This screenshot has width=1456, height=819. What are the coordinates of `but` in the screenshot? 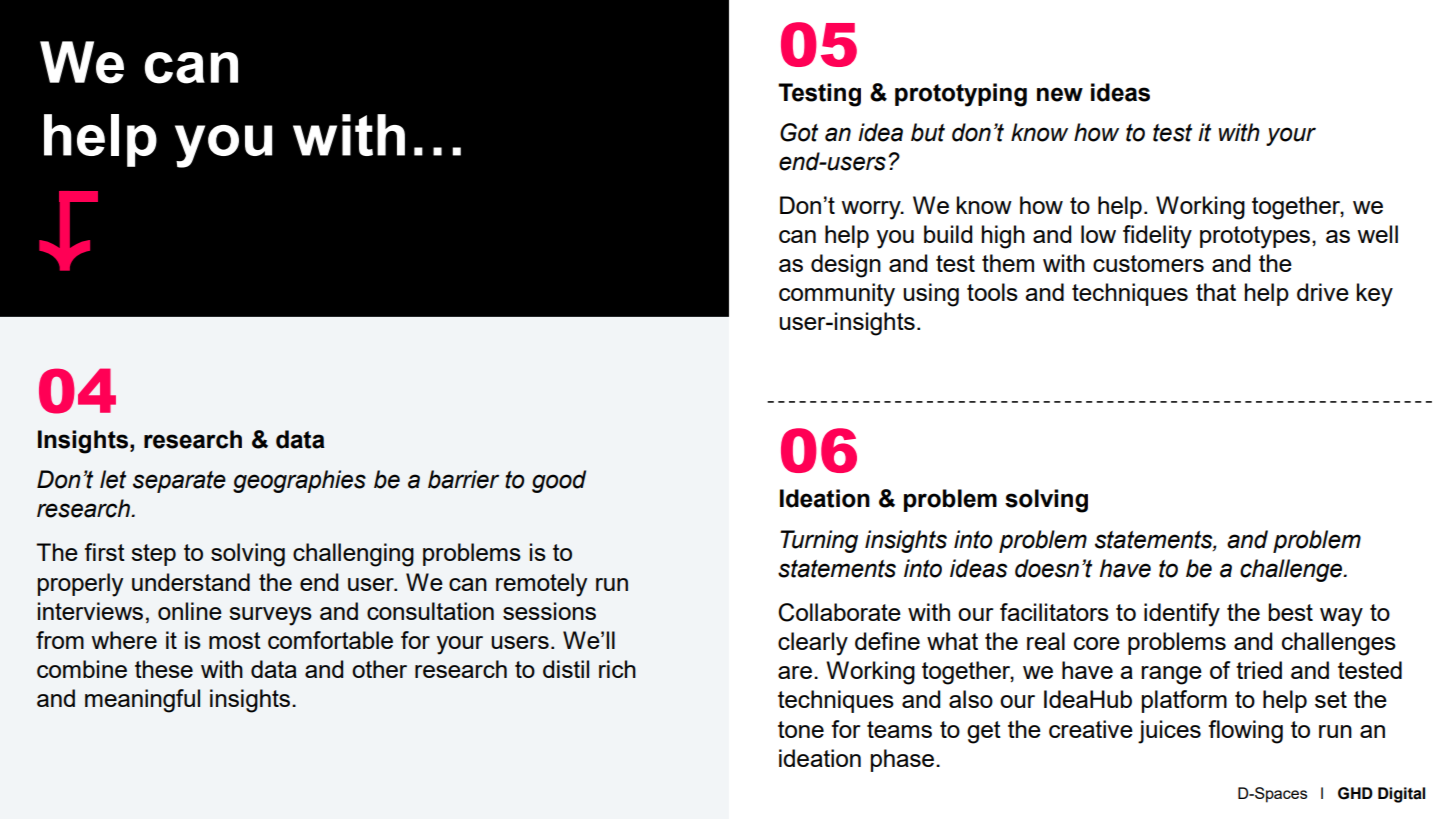 It's located at (928, 132).
